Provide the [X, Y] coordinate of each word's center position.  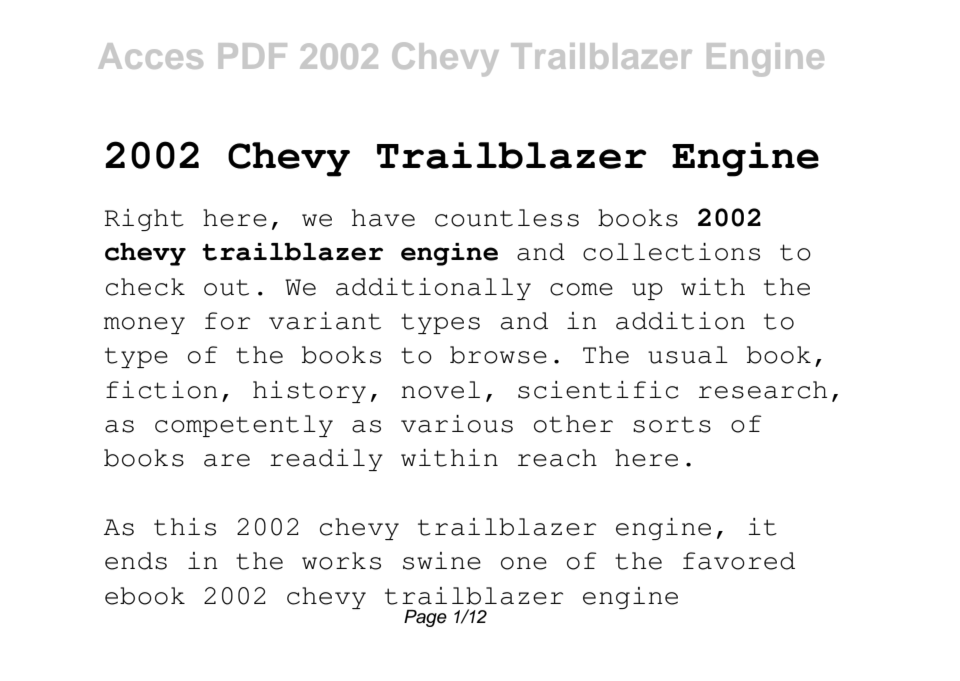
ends [136, 561]
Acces [150, 56]
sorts [672, 424]
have [383, 218]
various [457, 424]
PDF [253, 56]
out [226, 287]
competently [244, 426]
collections [671, 252]
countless [507, 218]
